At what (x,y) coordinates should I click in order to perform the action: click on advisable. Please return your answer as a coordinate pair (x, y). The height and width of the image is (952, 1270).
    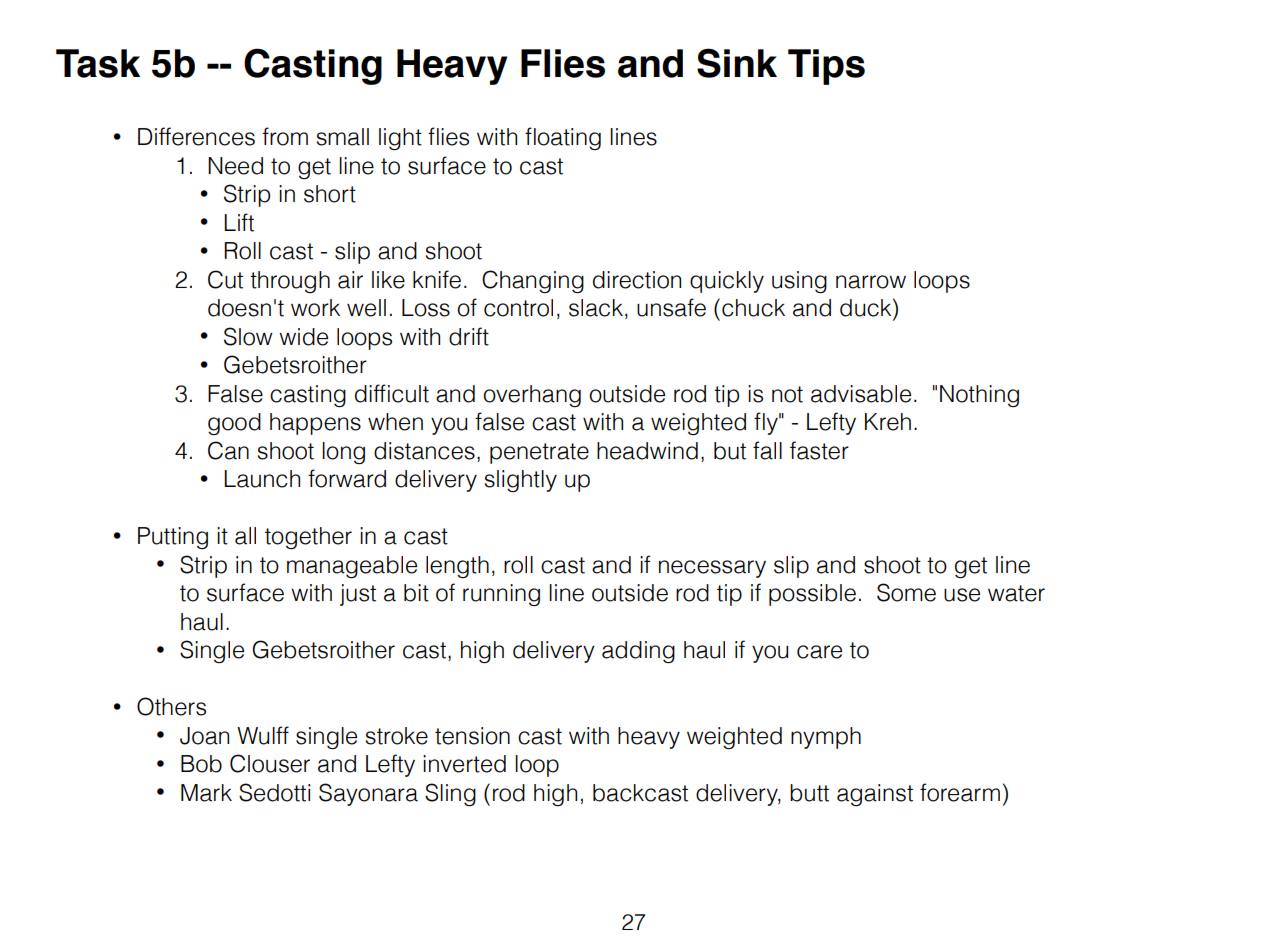
    Looking at the image, I should click on (861, 394).
